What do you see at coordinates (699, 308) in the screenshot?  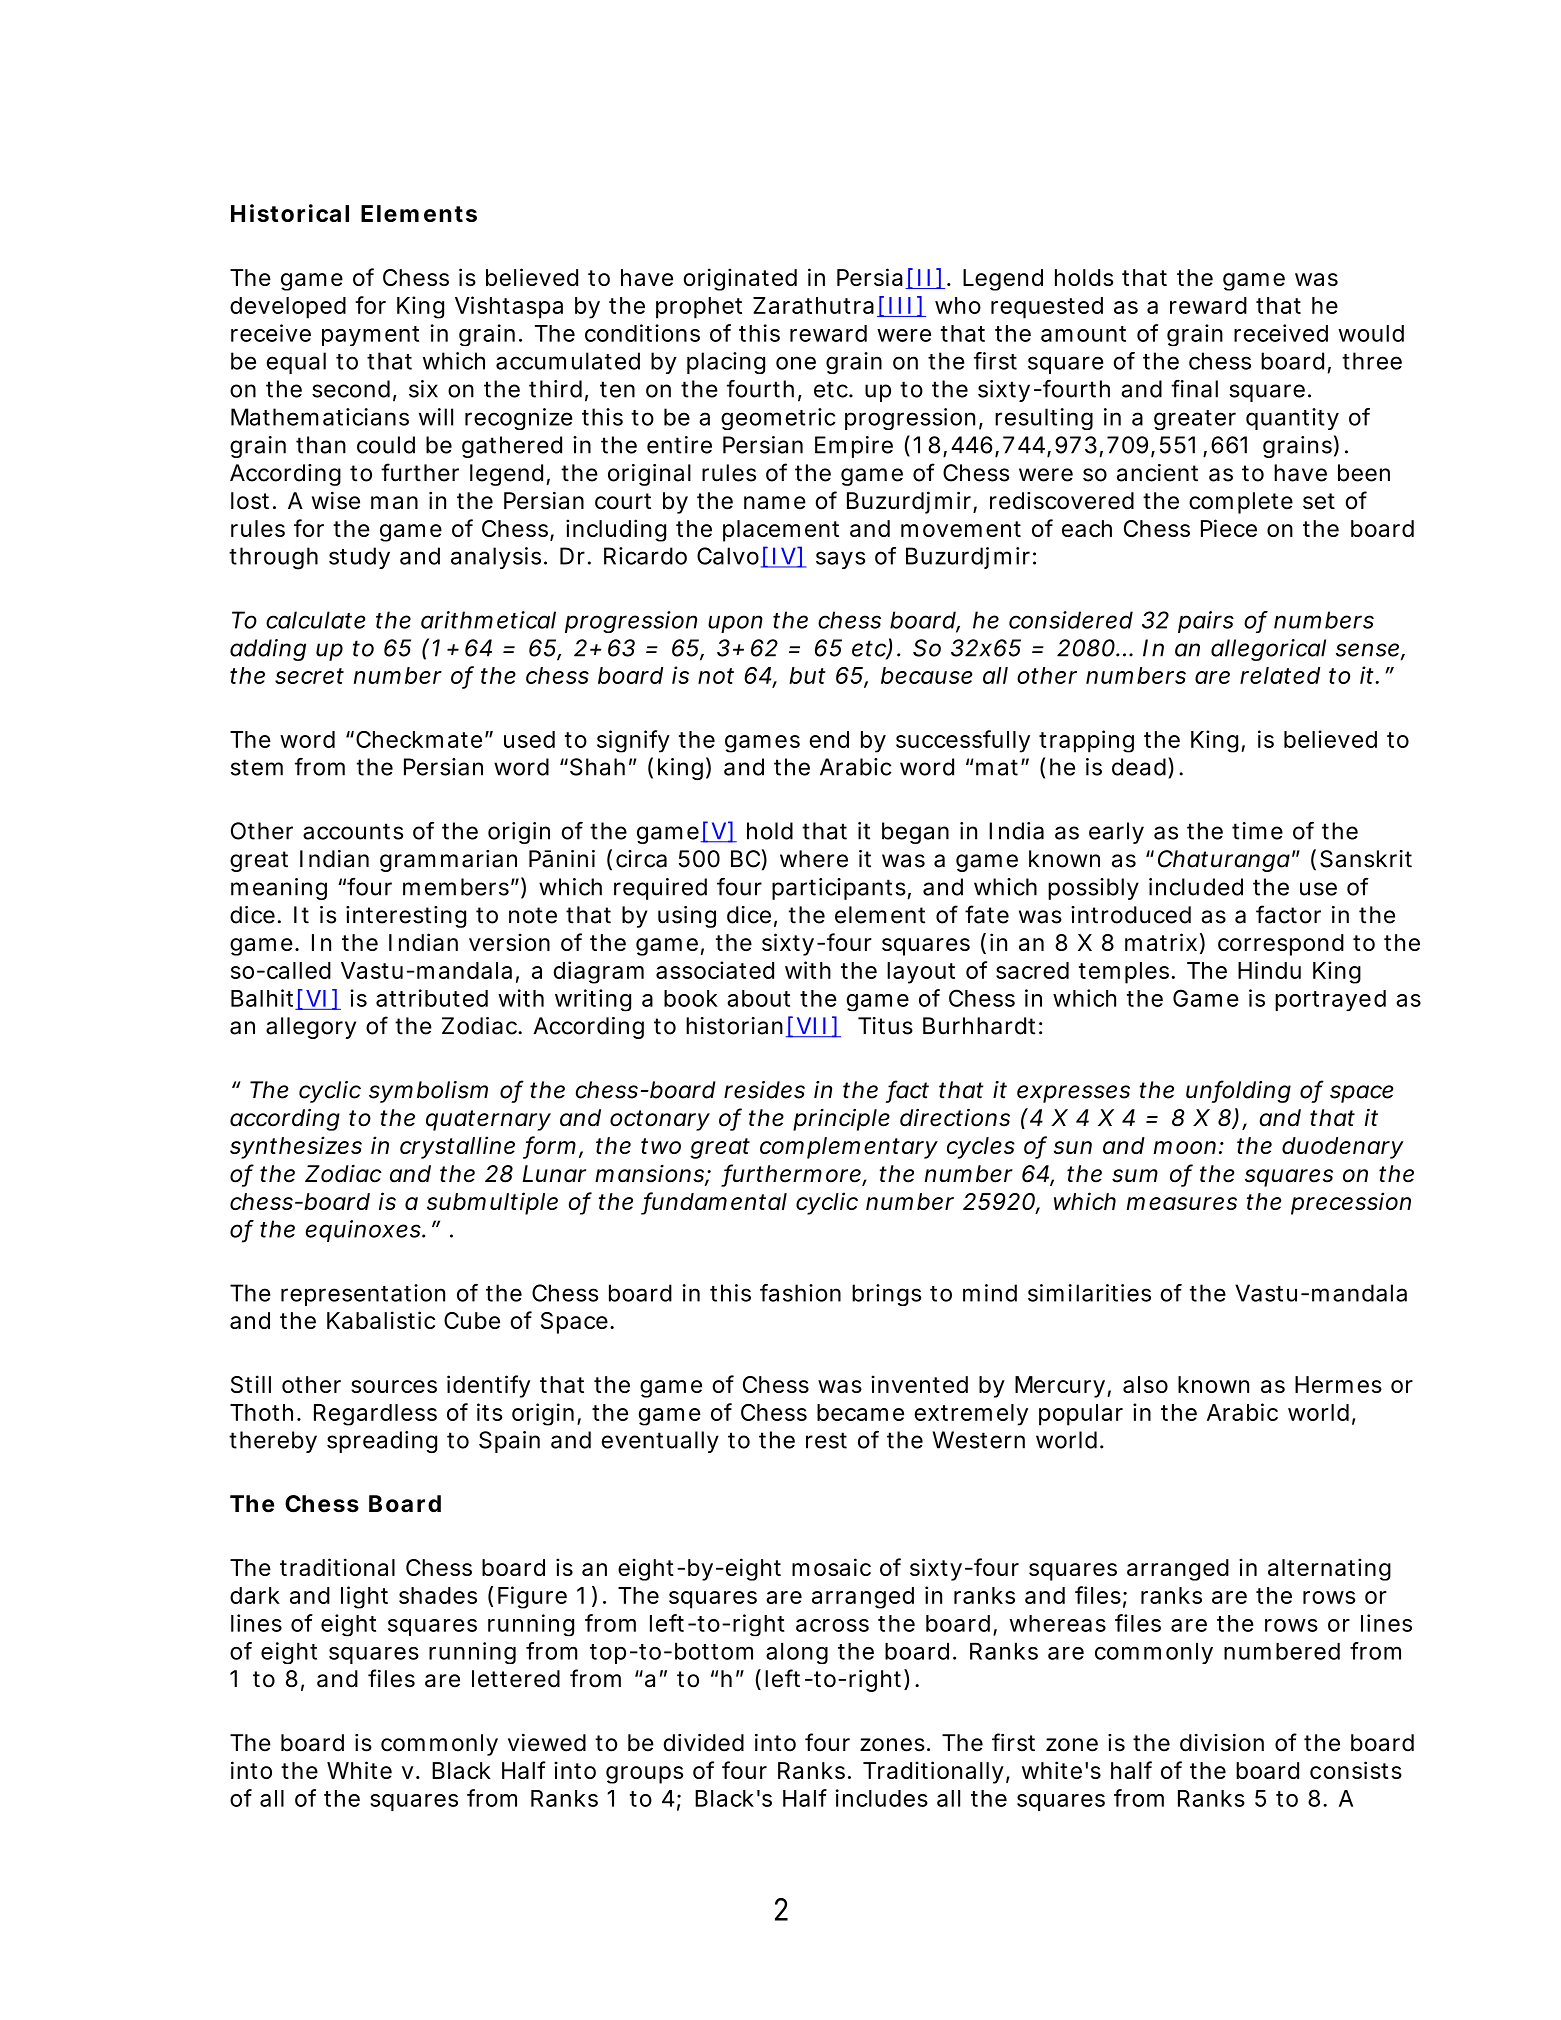 I see `prophet` at bounding box center [699, 308].
